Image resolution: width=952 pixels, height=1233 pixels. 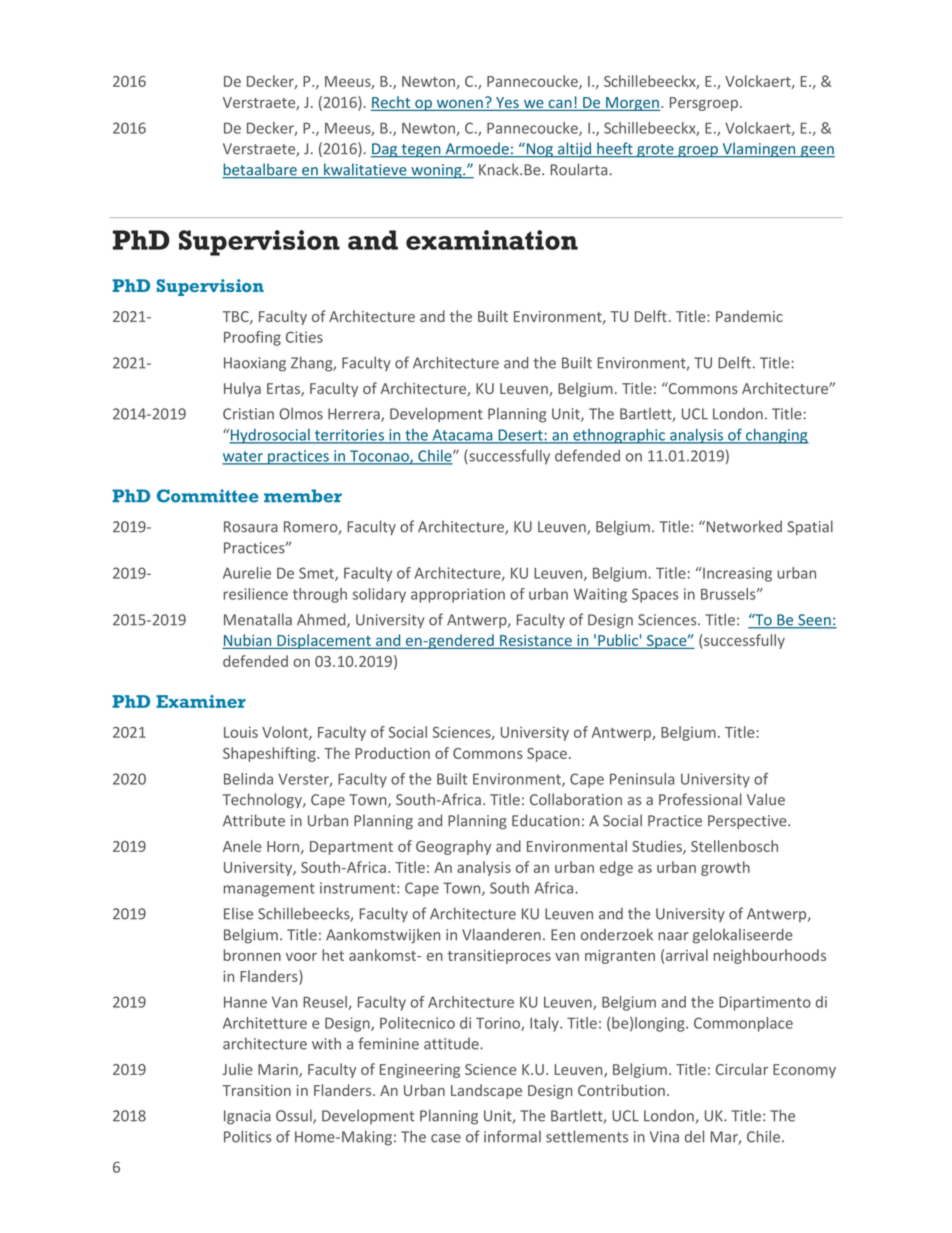 What do you see at coordinates (817, 152) in the image?
I see `geen` at bounding box center [817, 152].
